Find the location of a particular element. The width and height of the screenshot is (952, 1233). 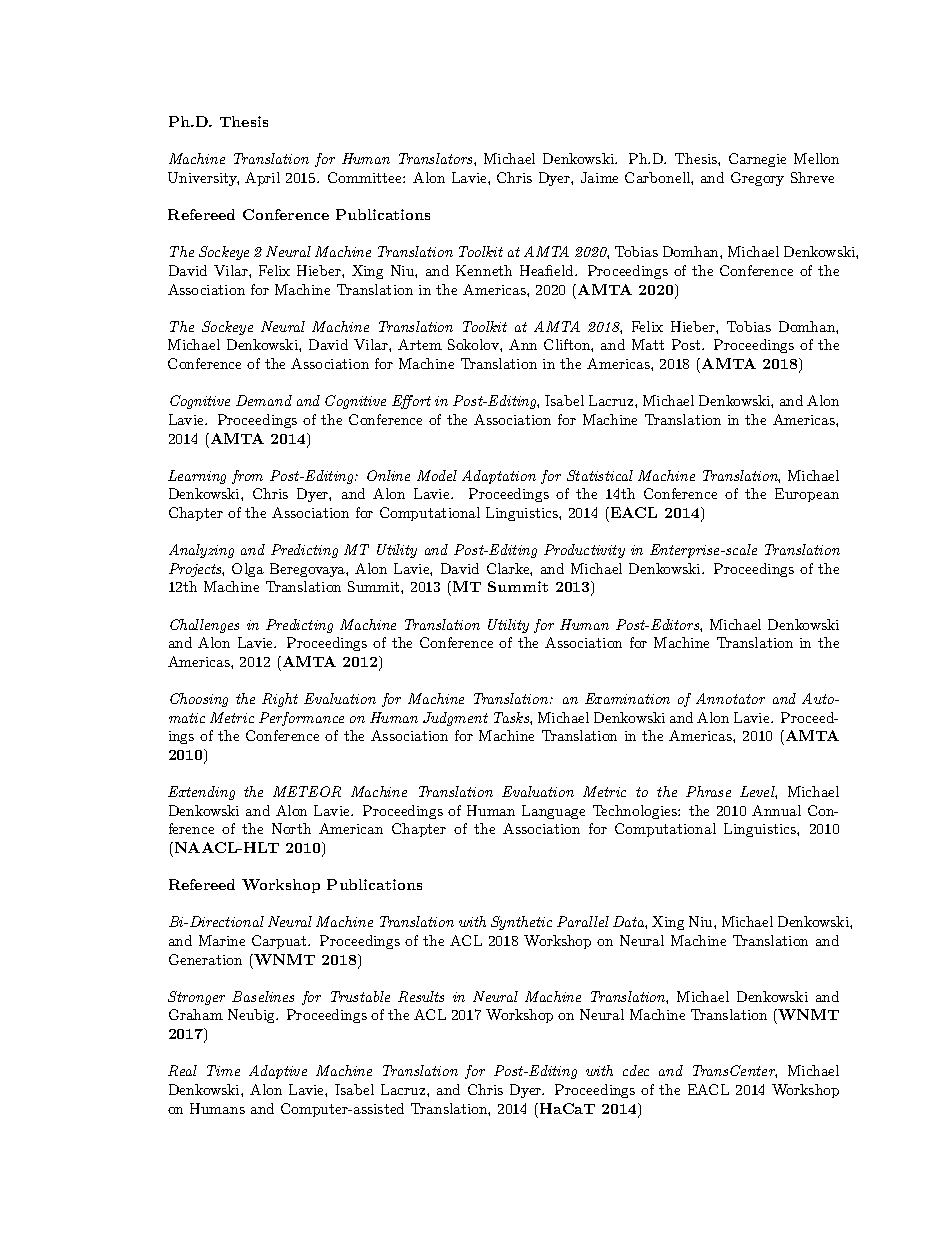

Language is located at coordinates (553, 812).
